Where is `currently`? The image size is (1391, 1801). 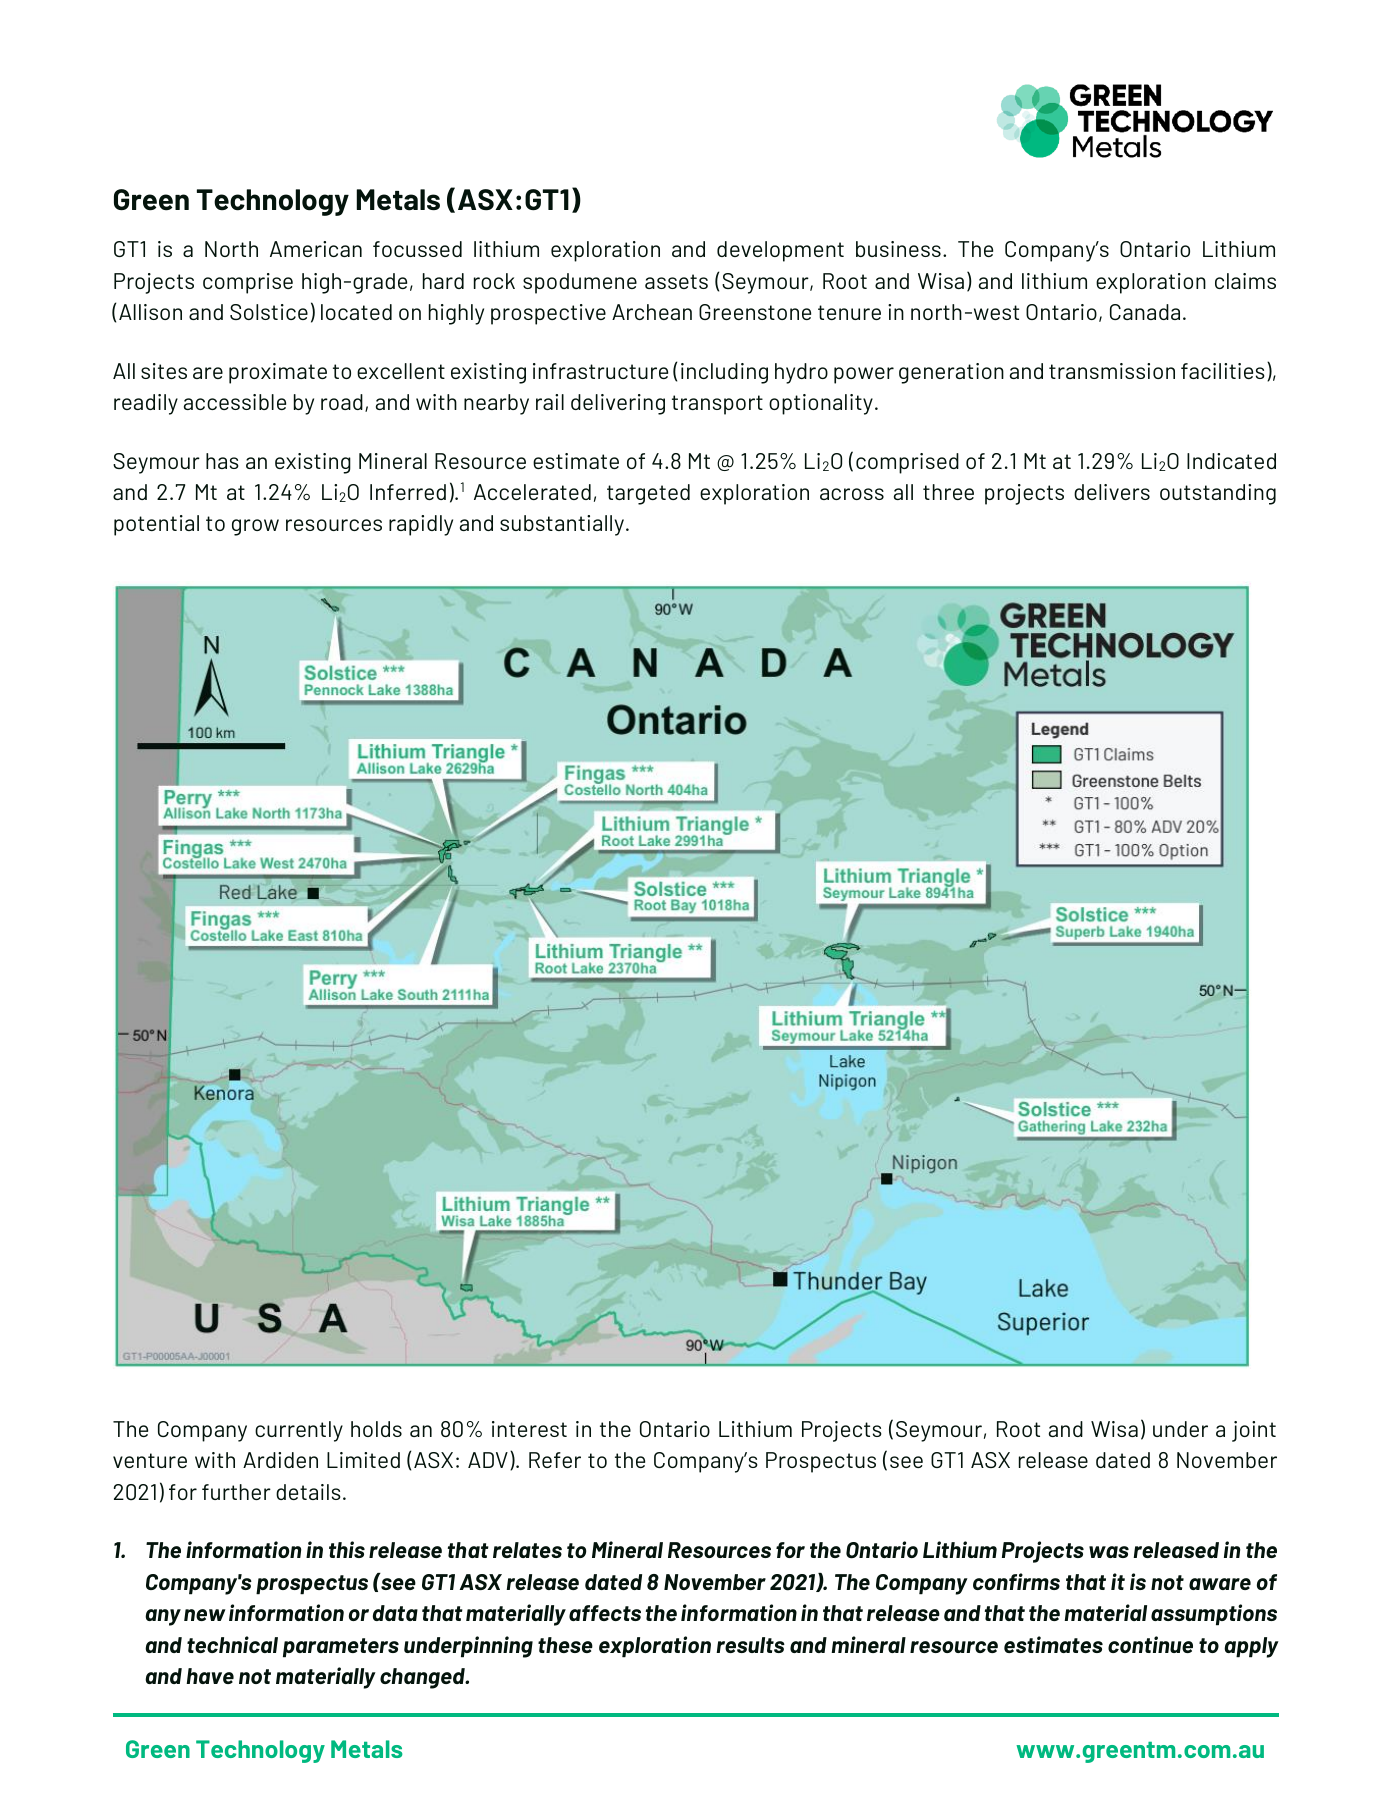
currently is located at coordinates (299, 1431).
